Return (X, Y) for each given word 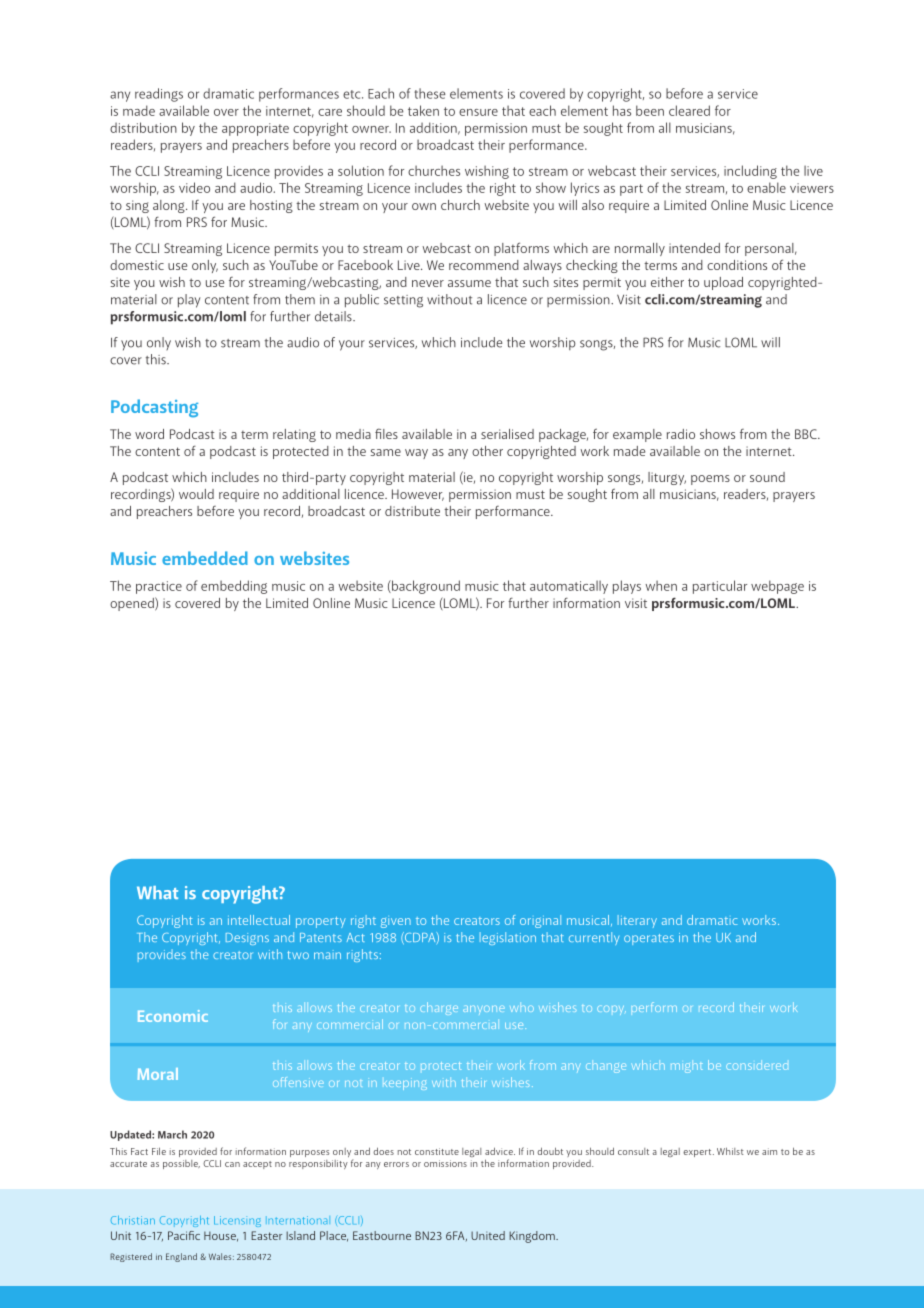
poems (710, 480)
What (157, 892)
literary (637, 921)
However (418, 495)
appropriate (255, 129)
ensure (478, 112)
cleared (689, 110)
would (196, 494)
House (221, 1236)
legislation (508, 938)
